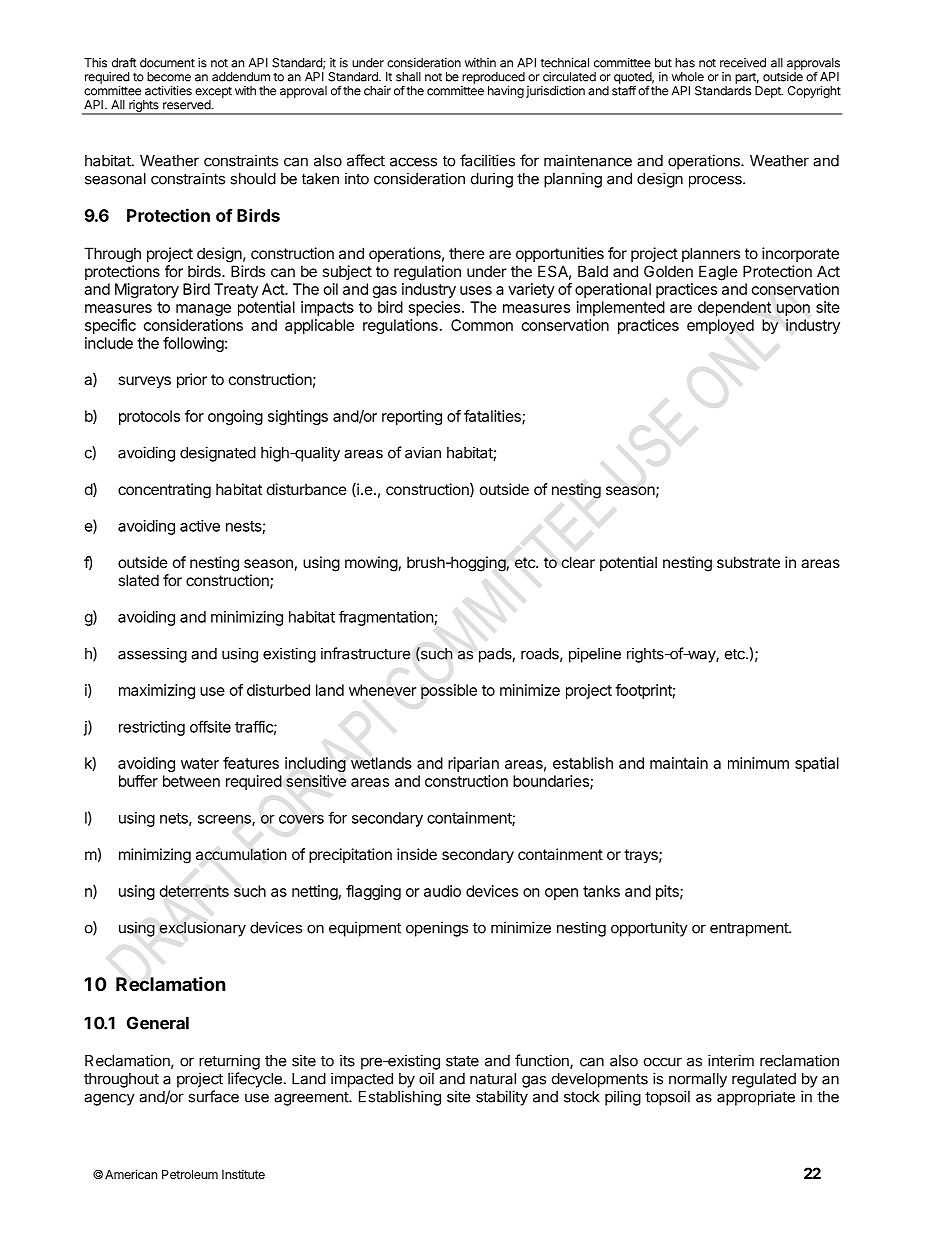 This screenshot has height=1233, width=952. I want to click on reserved, so click(187, 105).
